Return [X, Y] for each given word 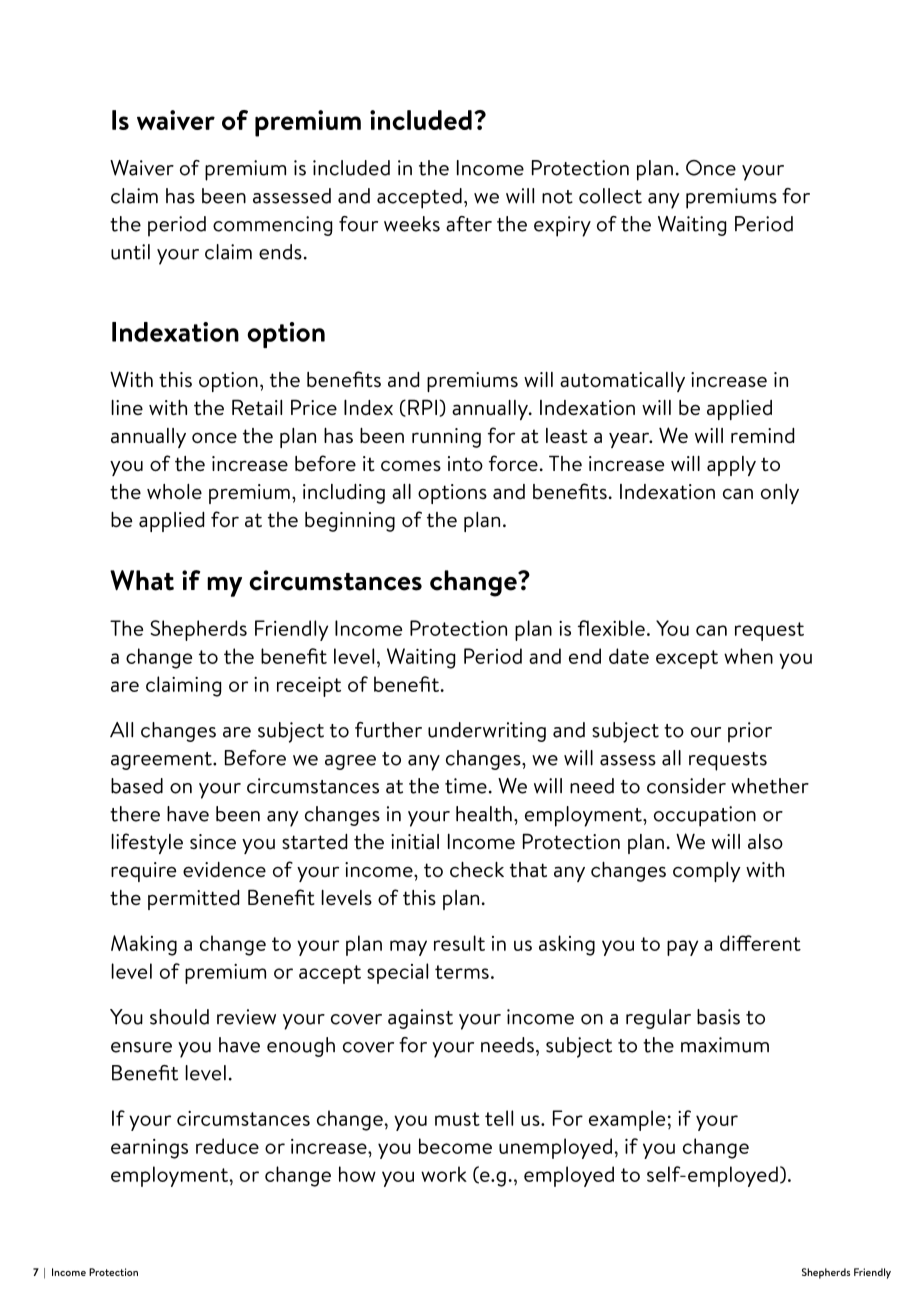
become [455, 1146]
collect [610, 196]
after [469, 224]
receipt [309, 687]
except [687, 659]
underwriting [487, 732]
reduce [227, 1146]
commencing [272, 226]
